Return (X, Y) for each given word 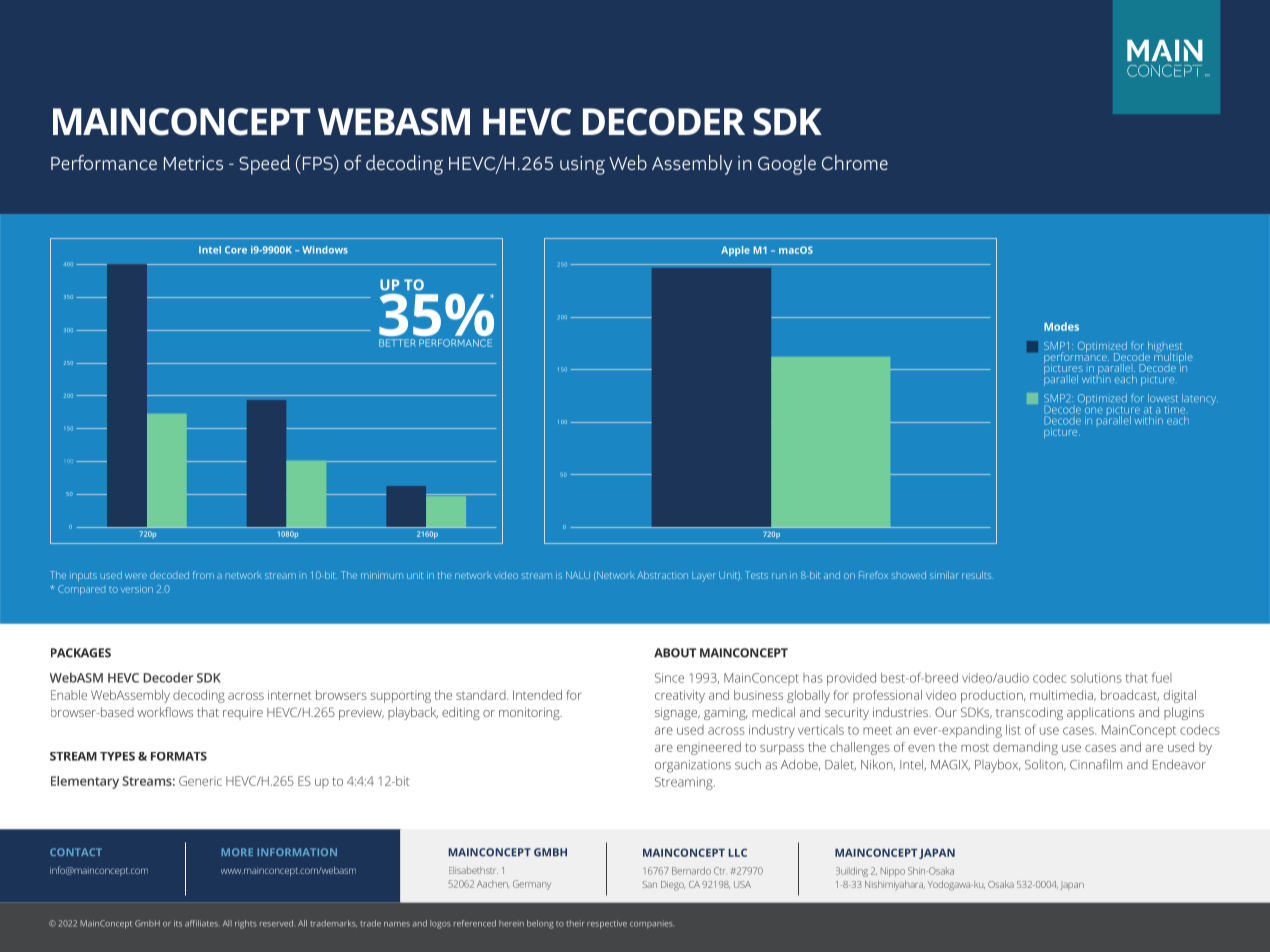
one (1094, 410)
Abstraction (662, 575)
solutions (1096, 678)
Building (852, 872)
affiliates (202, 923)
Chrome (855, 162)
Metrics (193, 163)
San (649, 884)
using (582, 165)
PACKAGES (81, 653)
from (203, 575)
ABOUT (675, 653)
